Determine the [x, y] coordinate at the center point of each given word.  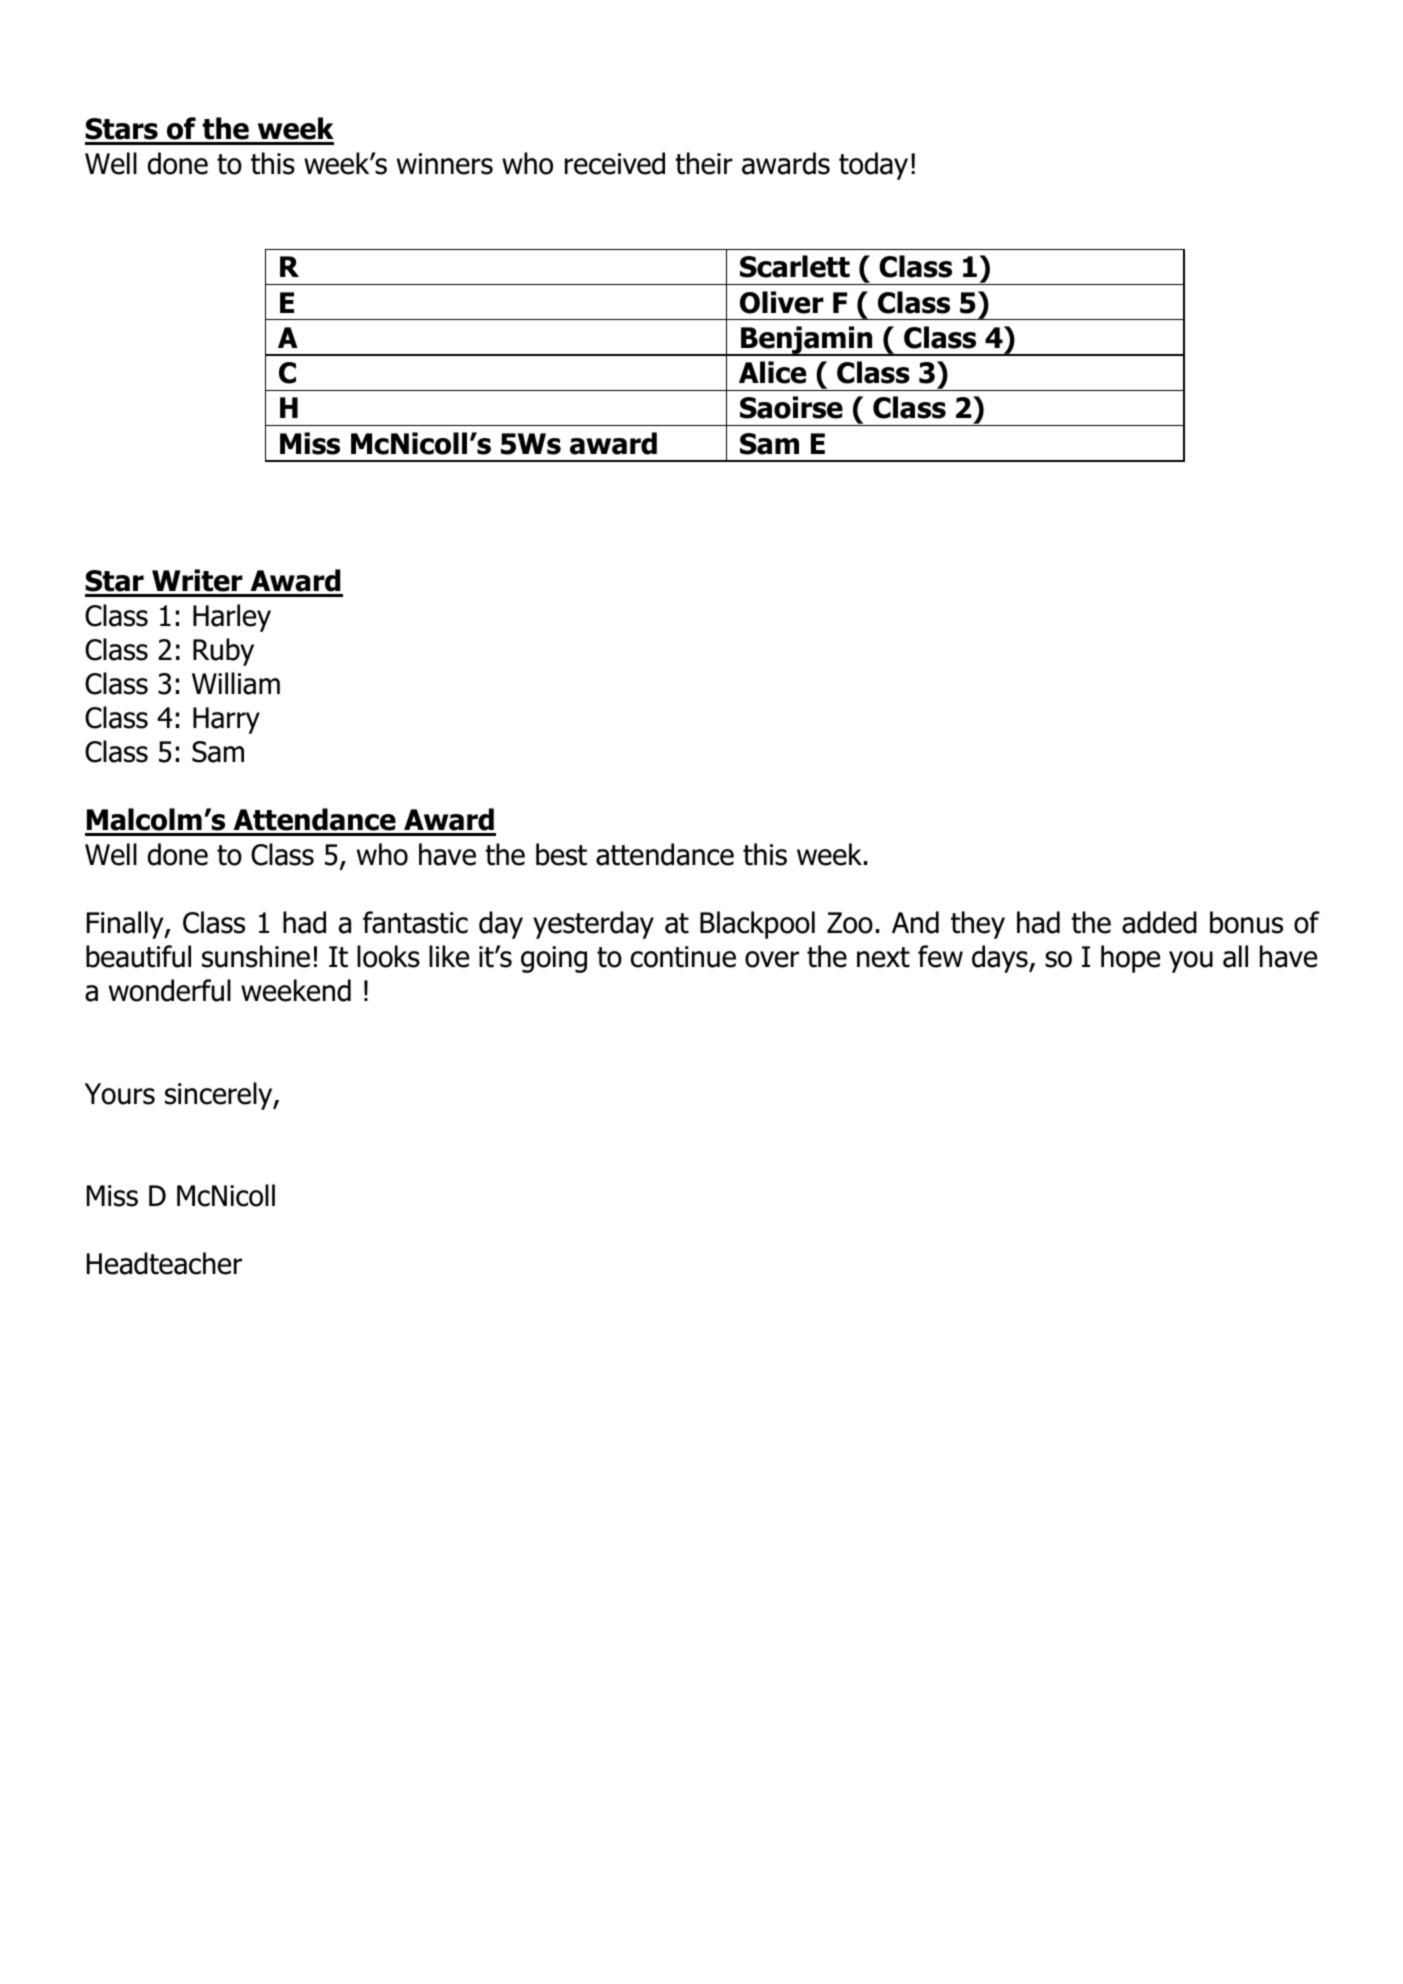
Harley [232, 618]
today [873, 166]
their [704, 163]
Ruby [223, 652]
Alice [772, 372]
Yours [120, 1094]
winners [445, 164]
